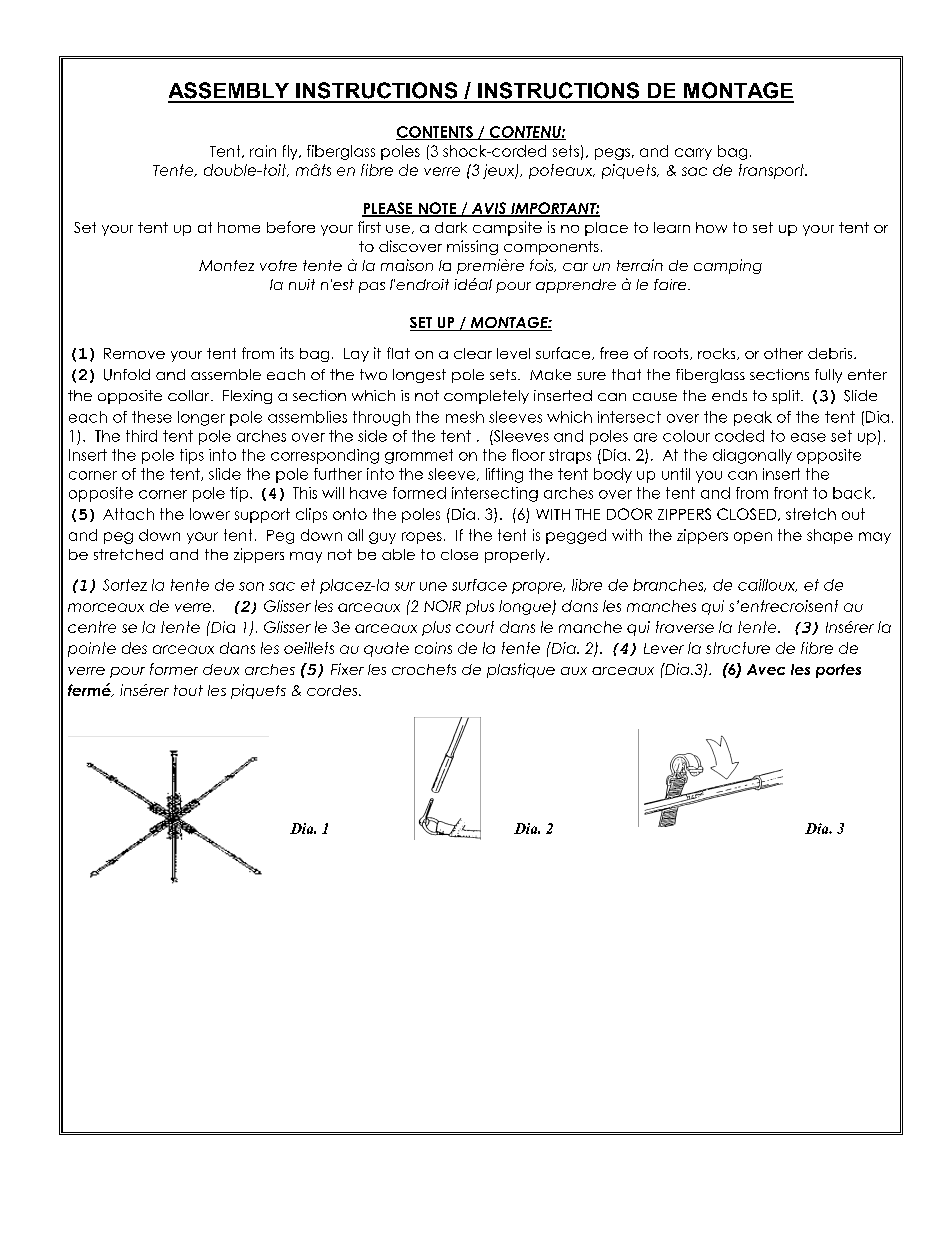 This page has height=1233, width=952. What do you see at coordinates (521, 670) in the page?
I see `plastique` at bounding box center [521, 670].
